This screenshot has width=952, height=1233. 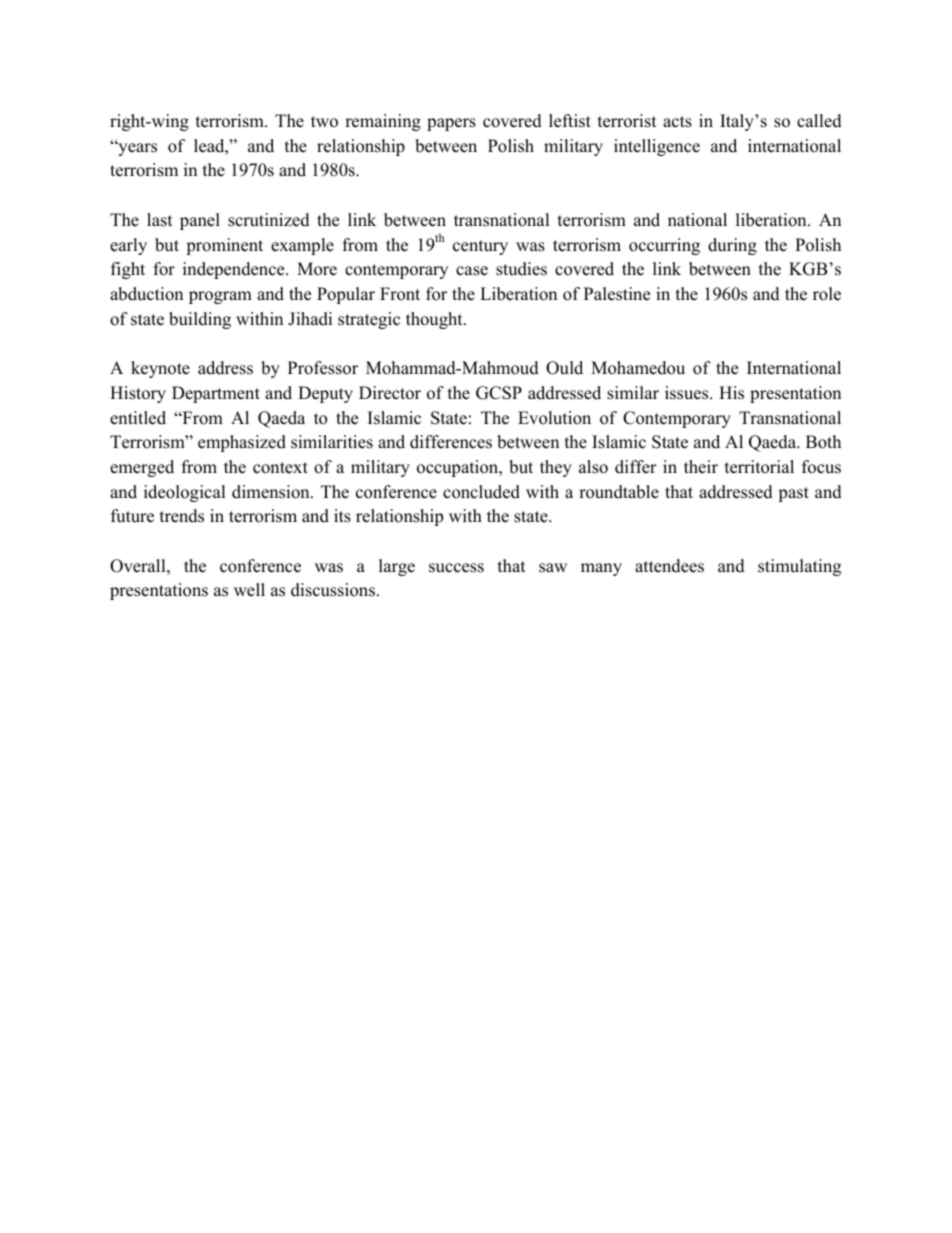 What do you see at coordinates (827, 294) in the screenshot?
I see `role` at bounding box center [827, 294].
